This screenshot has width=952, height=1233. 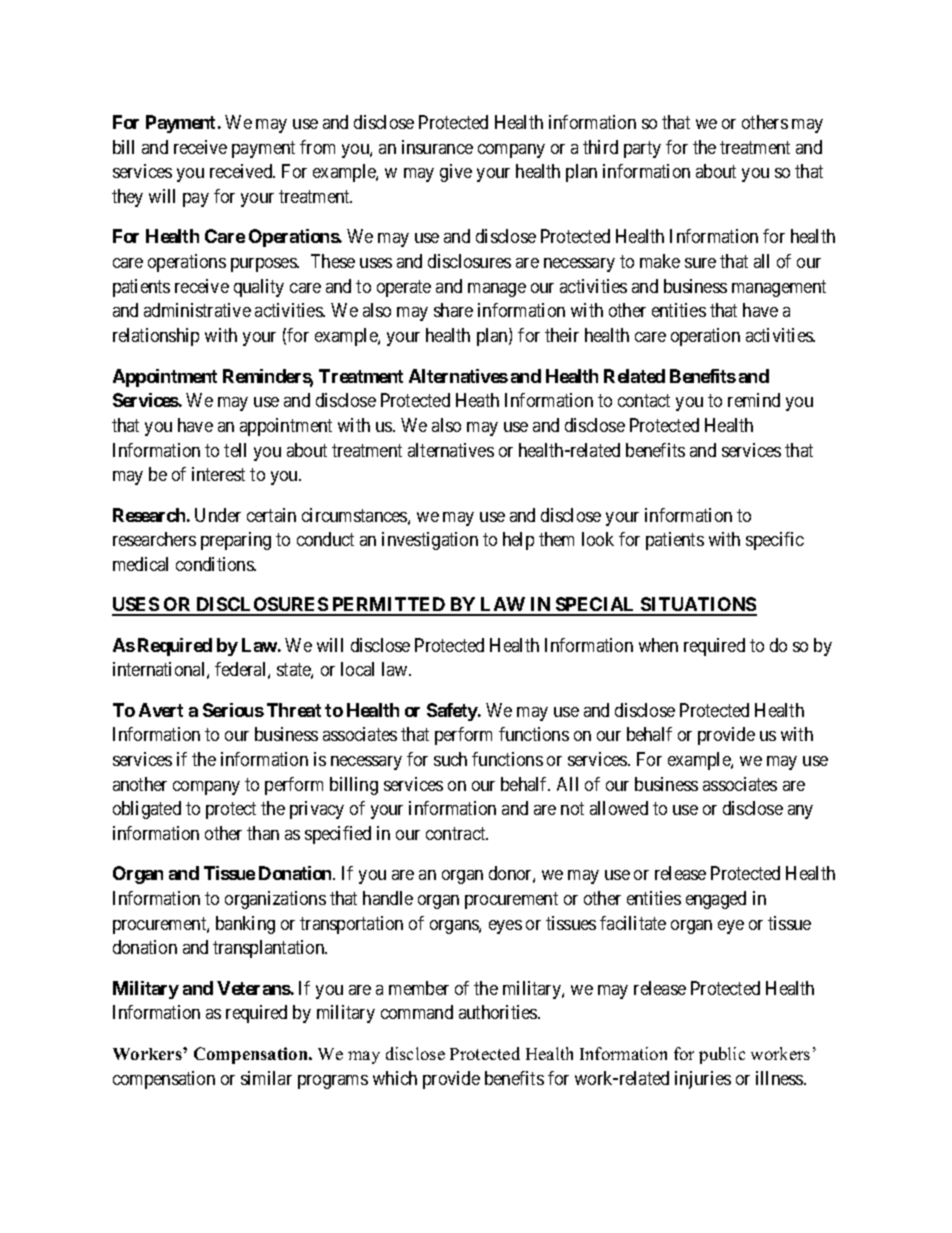 What do you see at coordinates (642, 149) in the screenshot?
I see `party` at bounding box center [642, 149].
